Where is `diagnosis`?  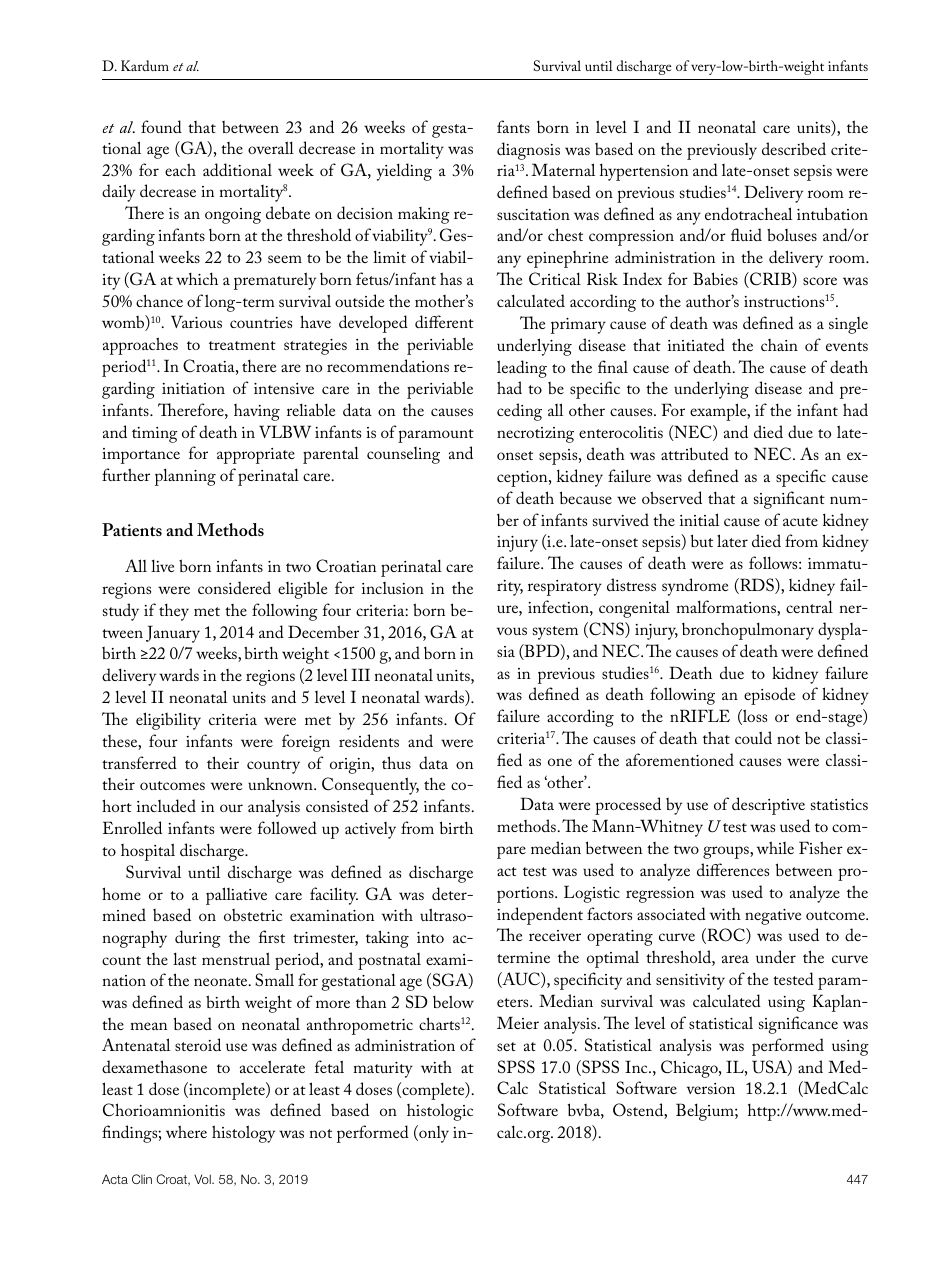
diagnosis is located at coordinates (528, 151).
